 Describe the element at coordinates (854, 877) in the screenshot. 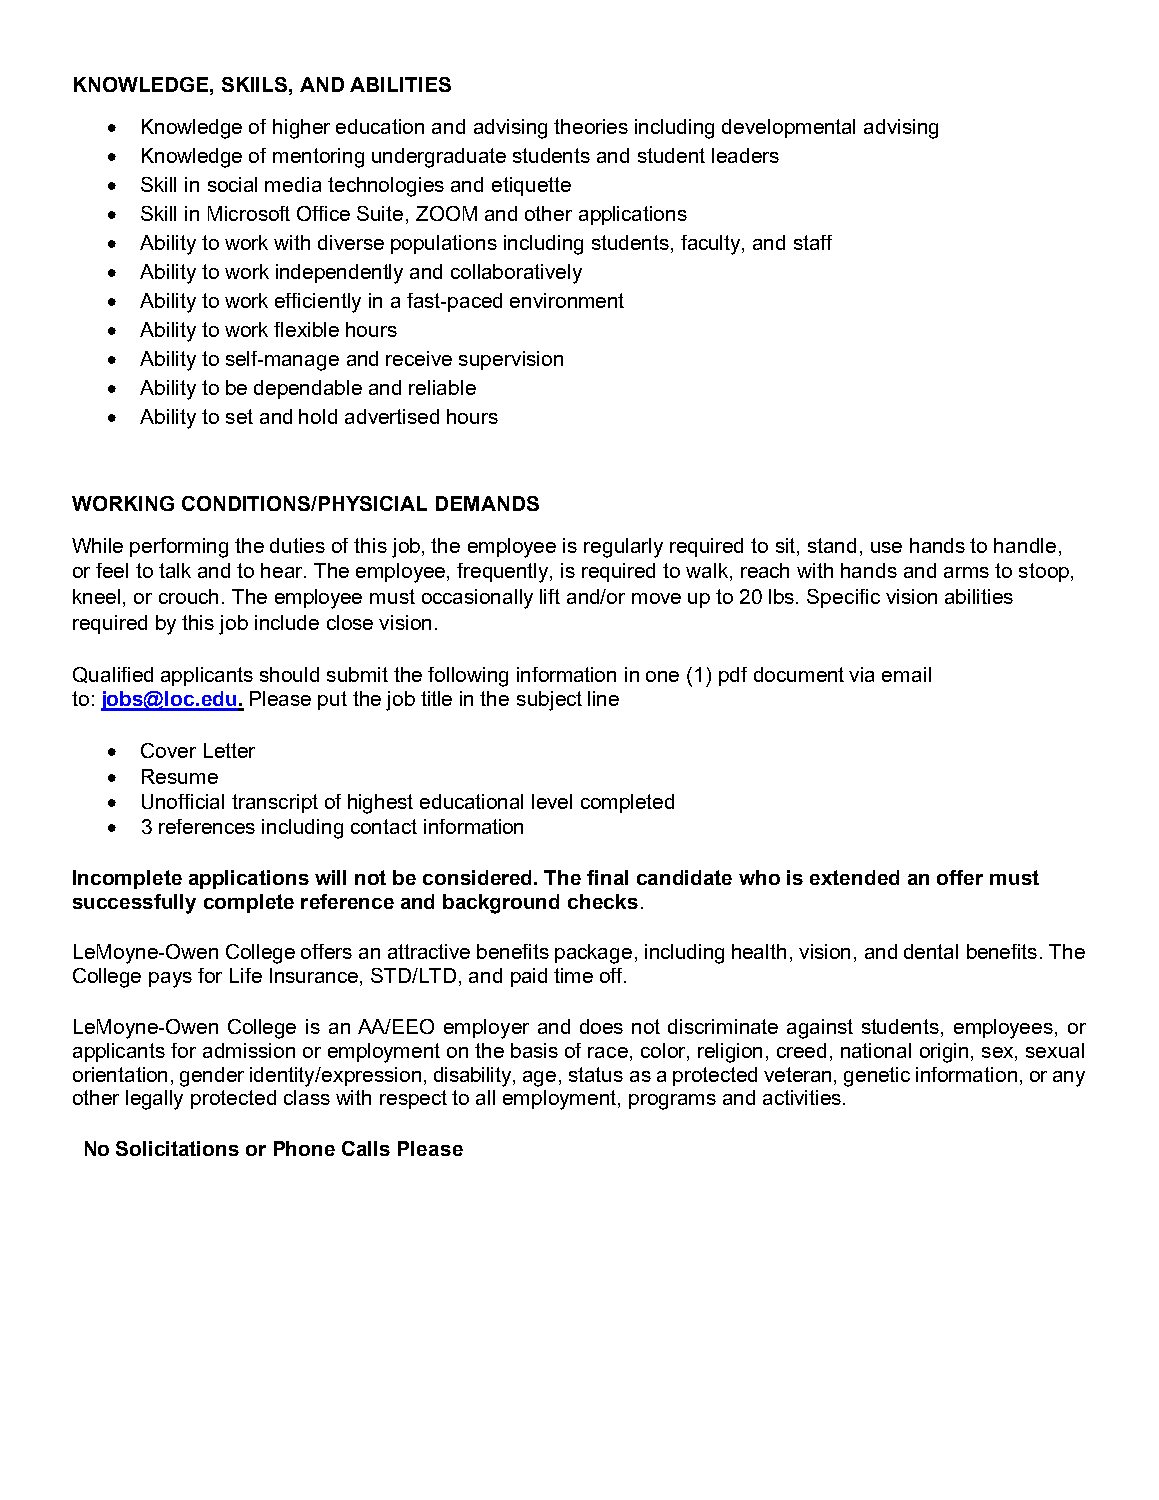

I see `extended` at that location.
